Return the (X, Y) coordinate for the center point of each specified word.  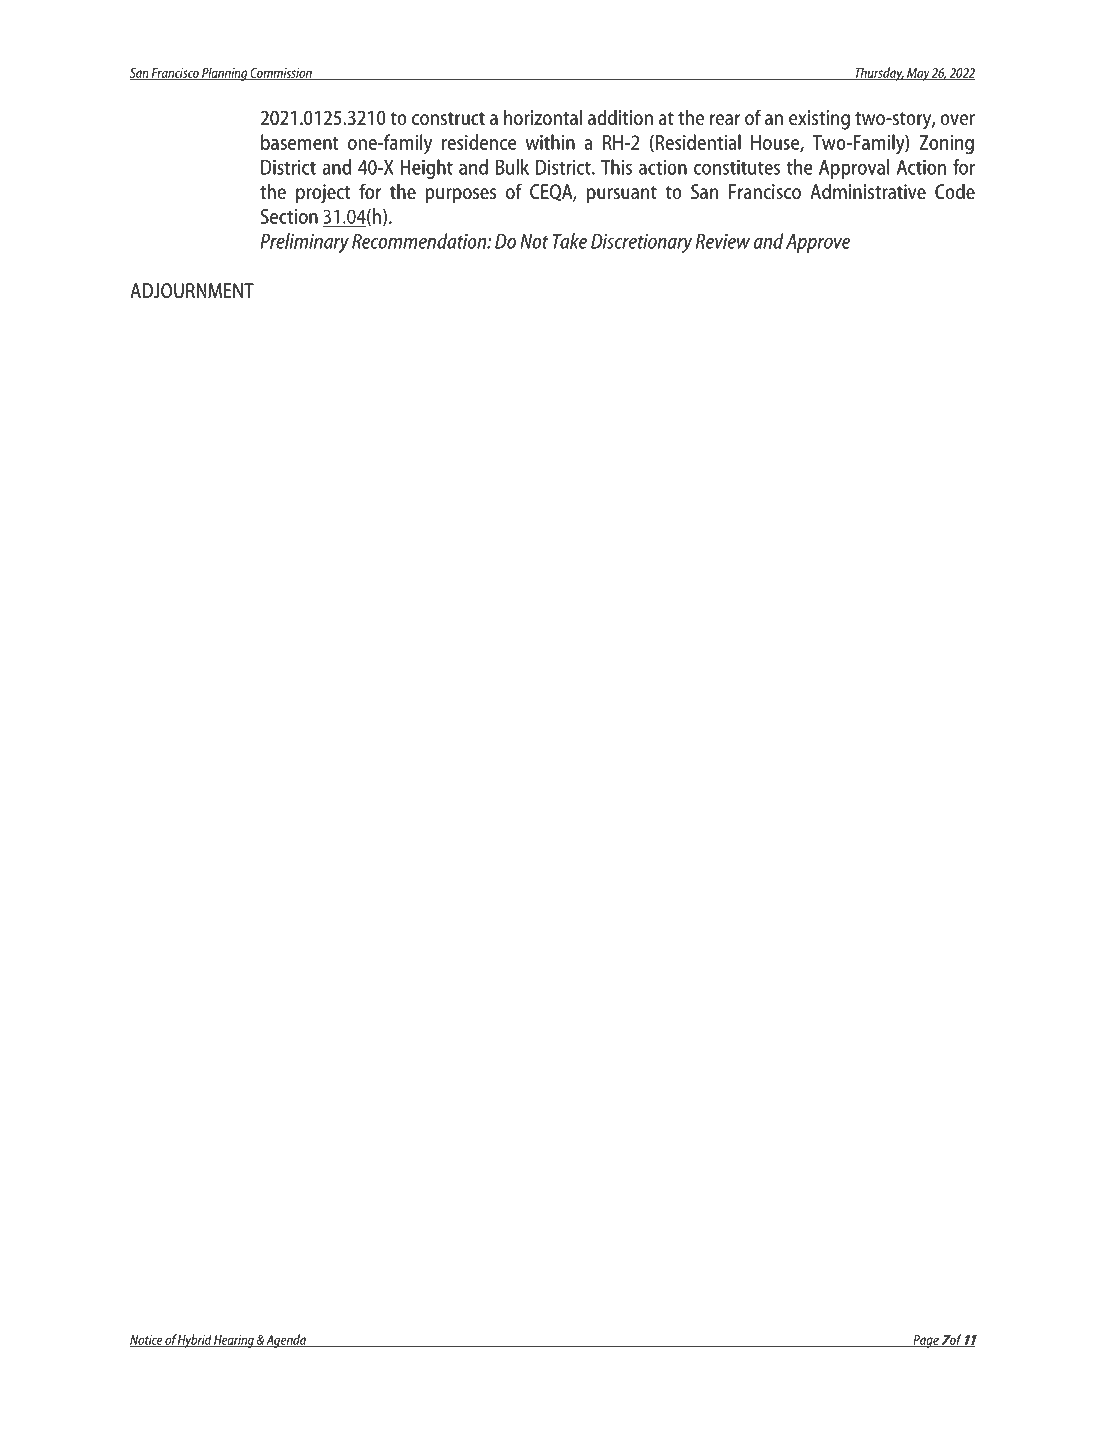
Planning (224, 74)
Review (723, 241)
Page (926, 1341)
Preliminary (304, 243)
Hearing (234, 1341)
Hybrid (195, 1341)
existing (819, 120)
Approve (818, 243)
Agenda (286, 1341)
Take (570, 241)
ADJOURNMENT (192, 290)
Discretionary (641, 243)
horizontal (543, 117)
